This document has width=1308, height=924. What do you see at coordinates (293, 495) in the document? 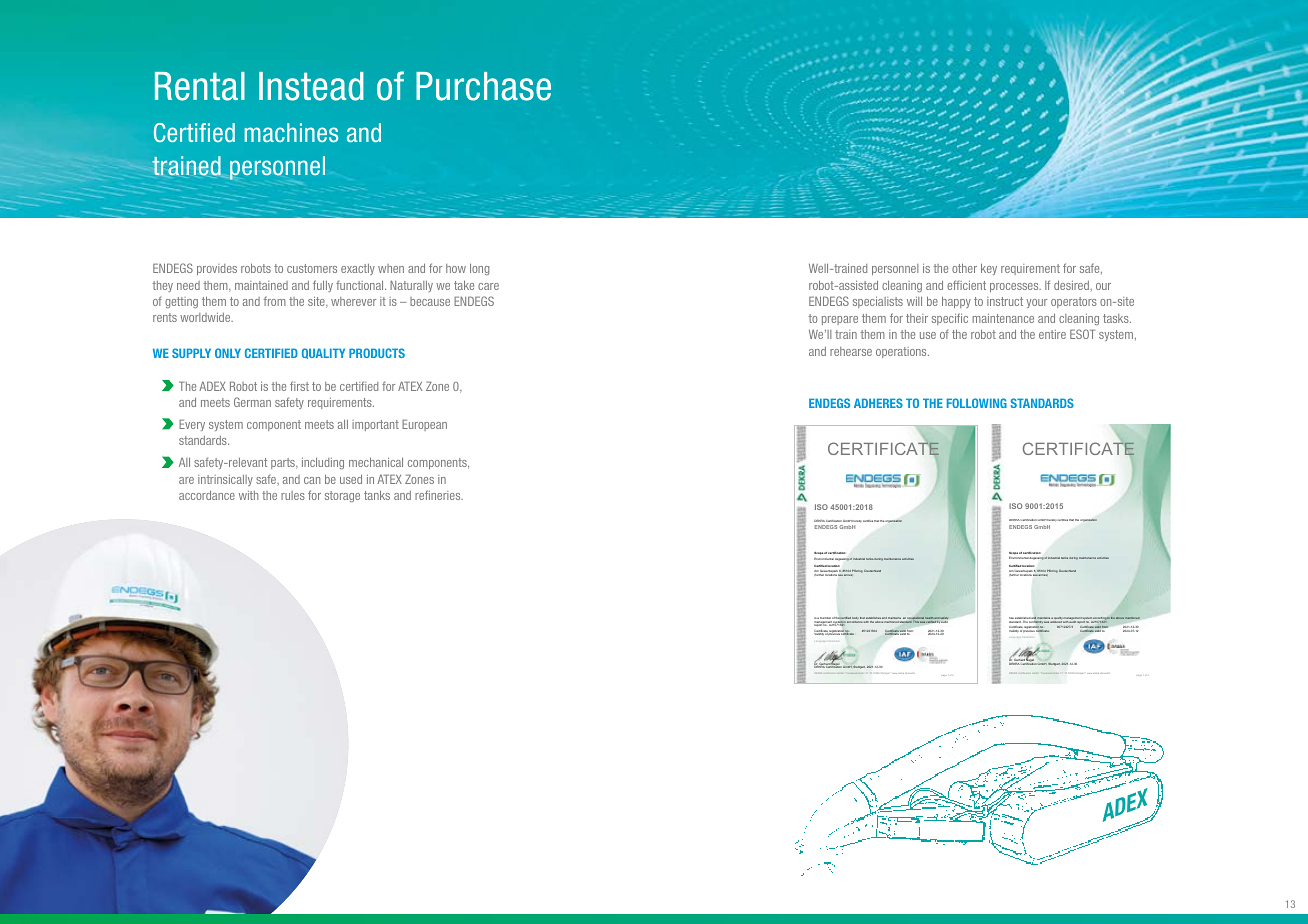
I see `rules` at bounding box center [293, 495].
